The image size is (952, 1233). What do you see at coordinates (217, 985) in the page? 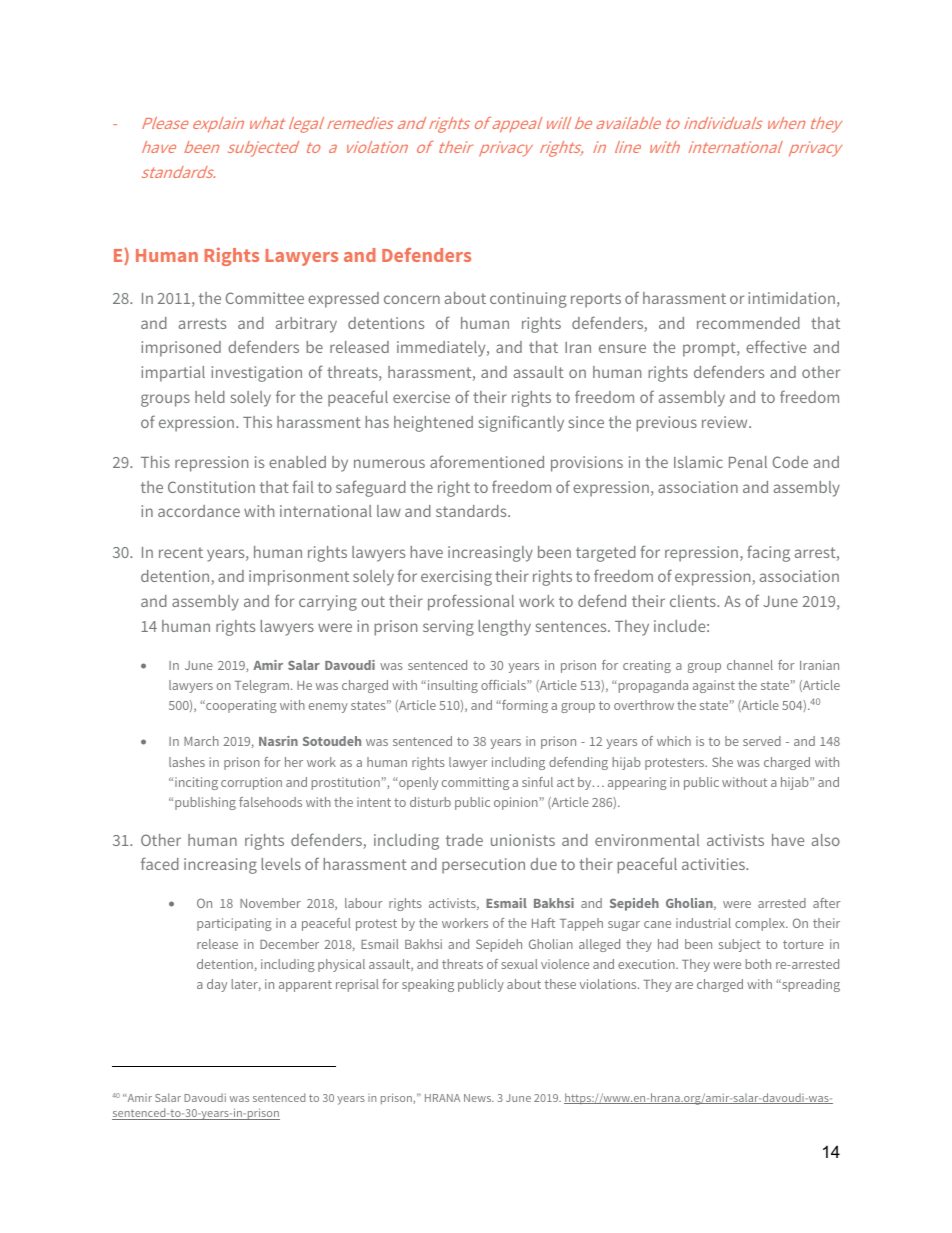
I see `day` at bounding box center [217, 985].
